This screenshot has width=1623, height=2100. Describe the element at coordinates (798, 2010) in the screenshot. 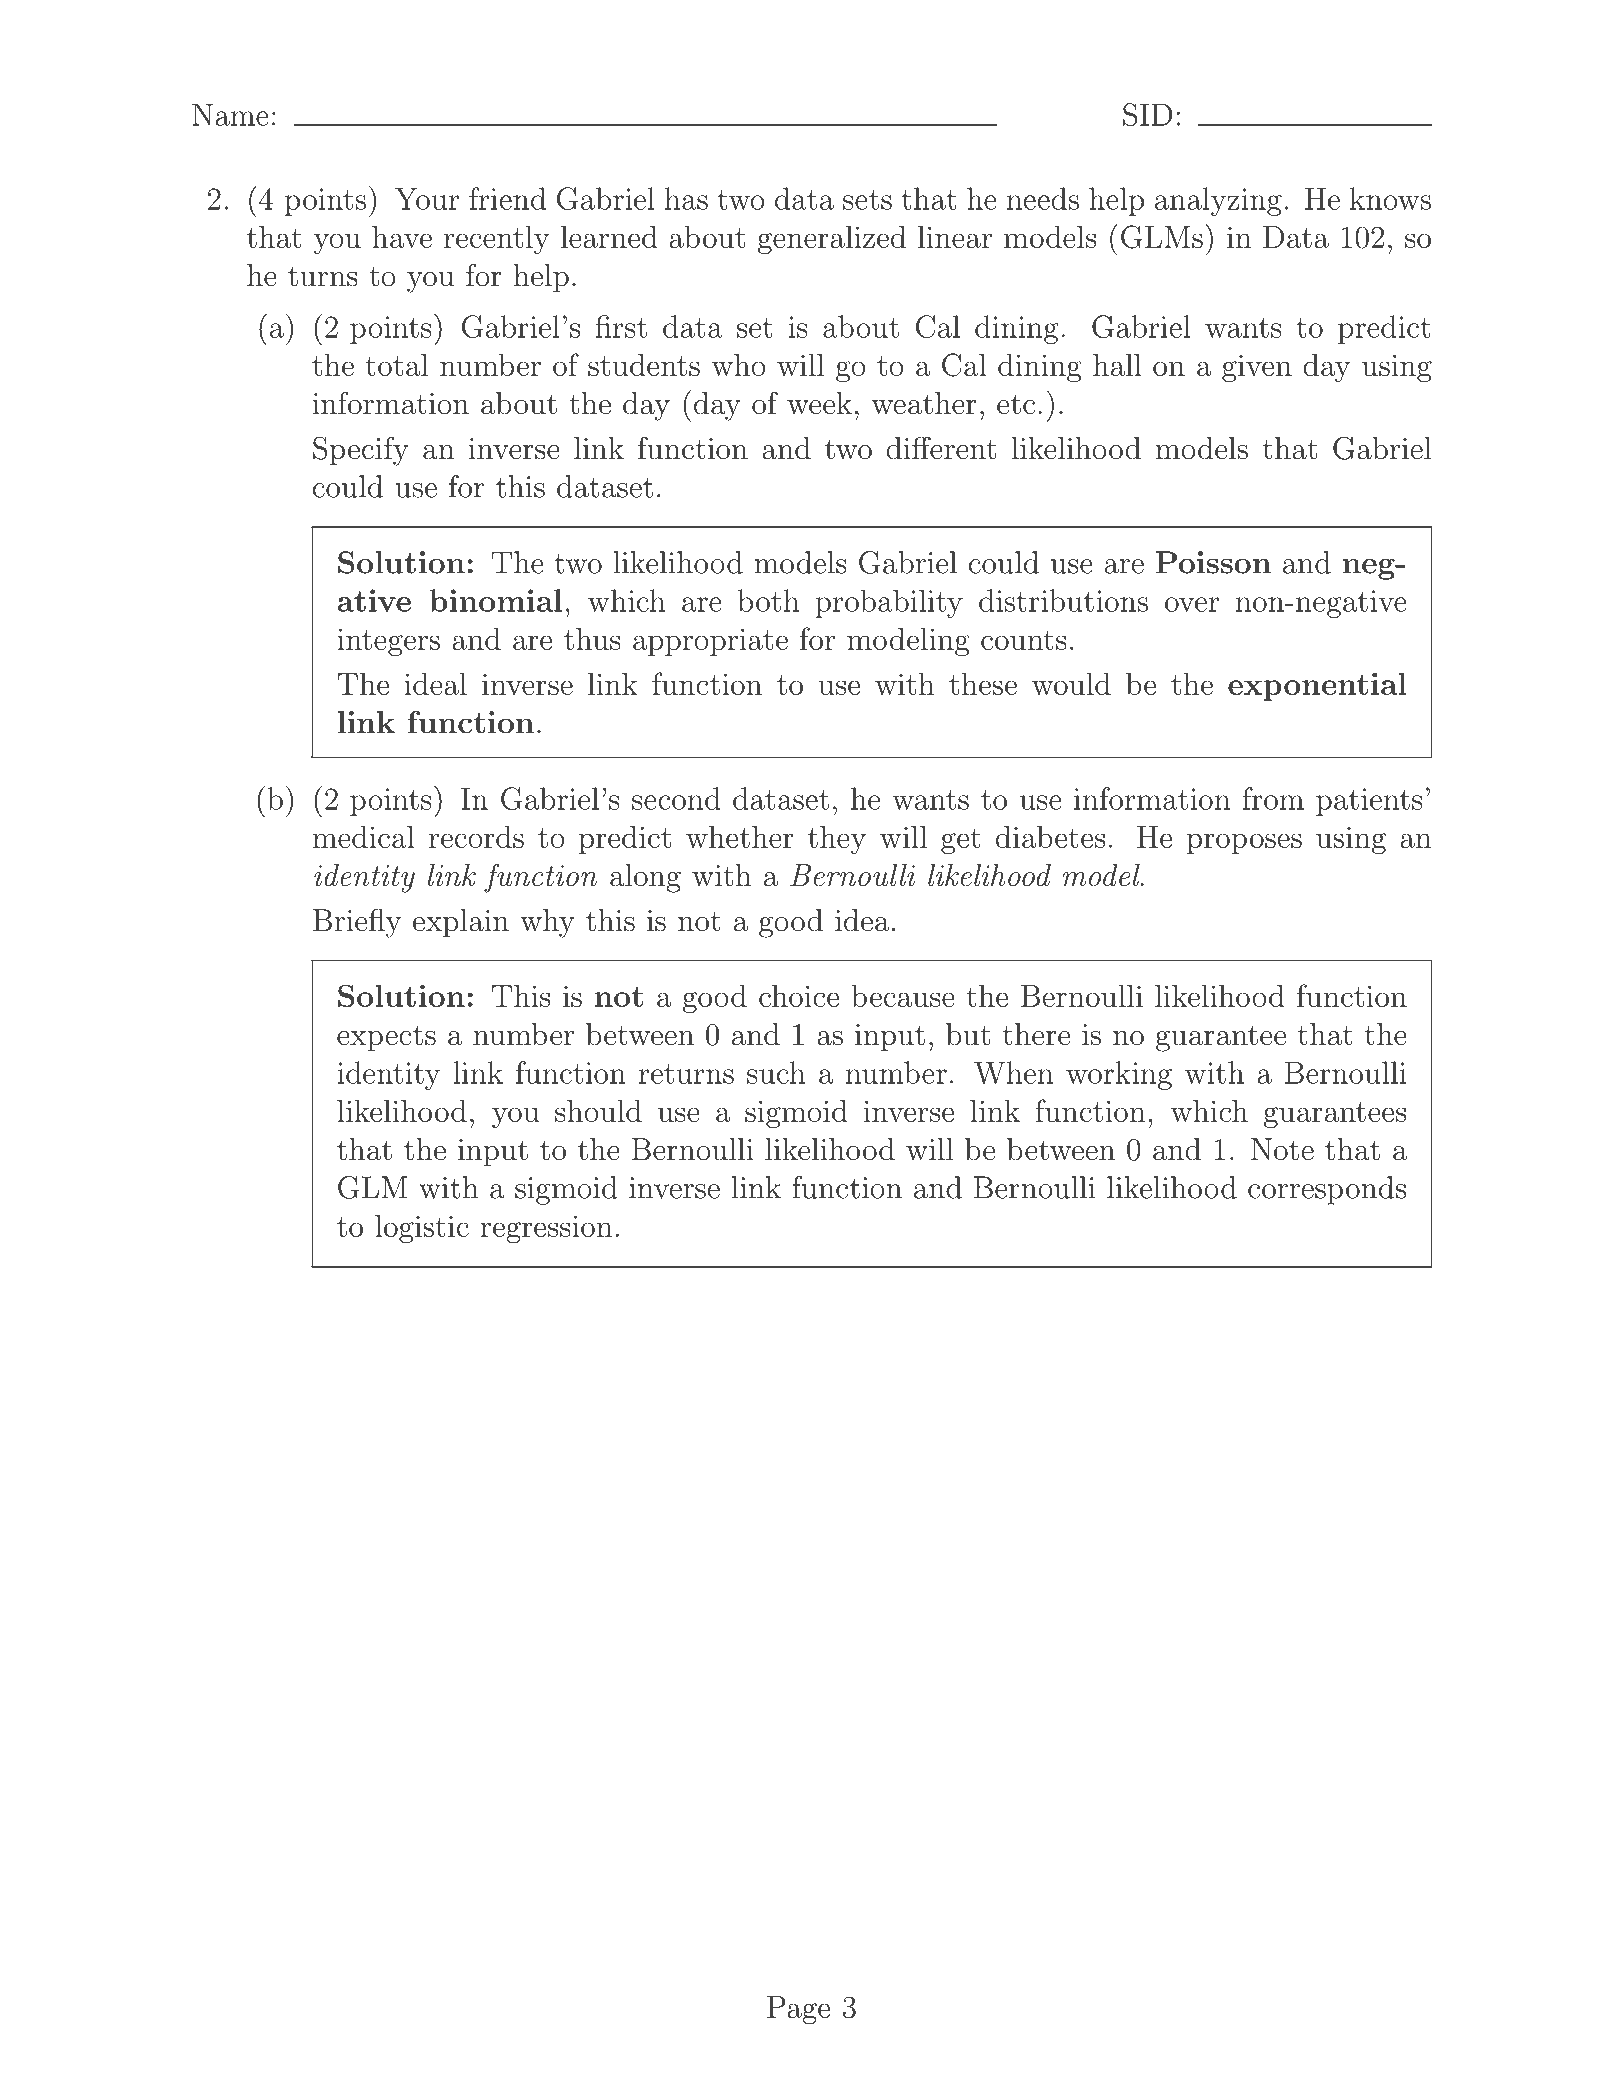

I see `Page` at that location.
